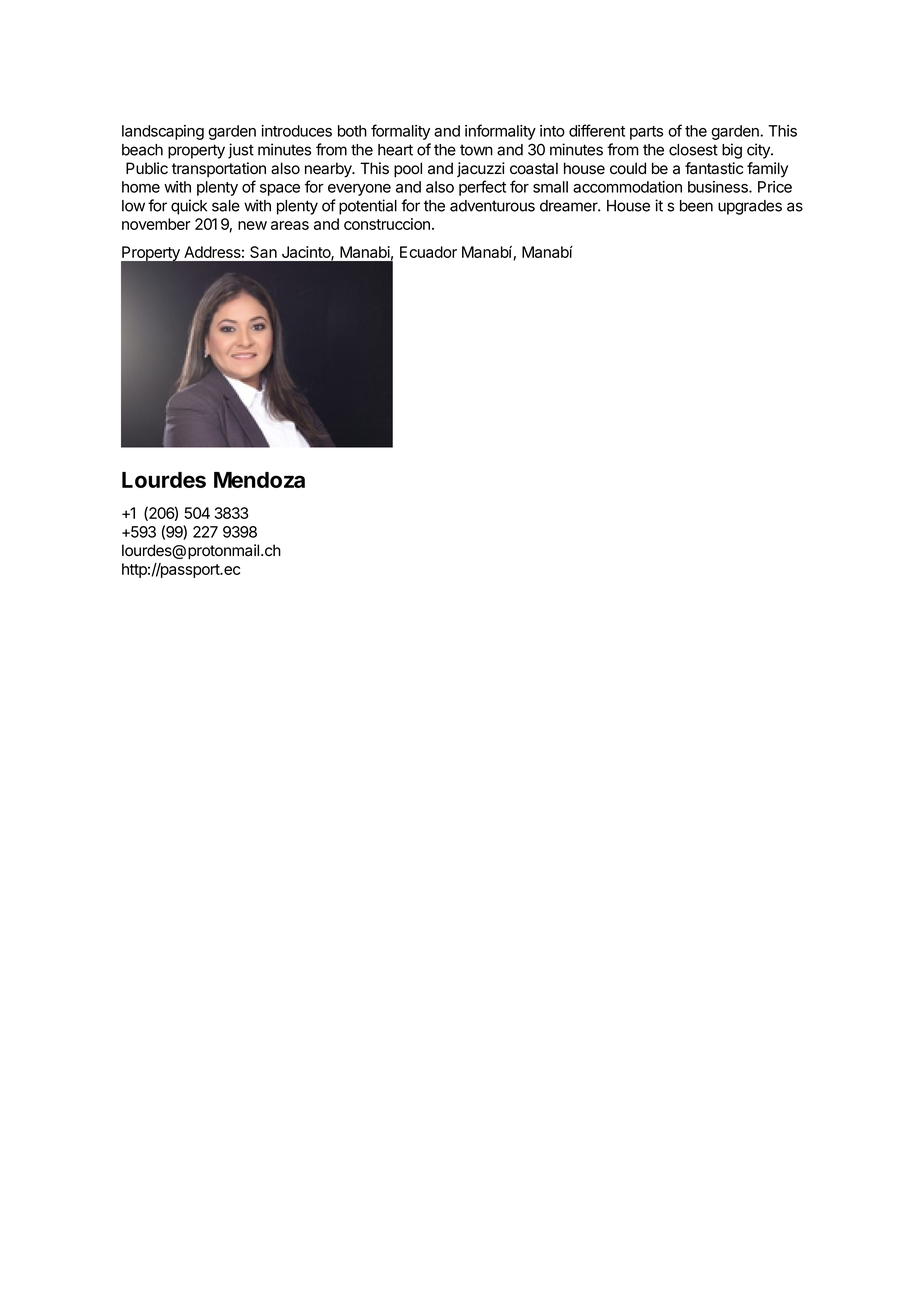  Describe the element at coordinates (428, 252) in the image. I see `Ecuador` at that location.
